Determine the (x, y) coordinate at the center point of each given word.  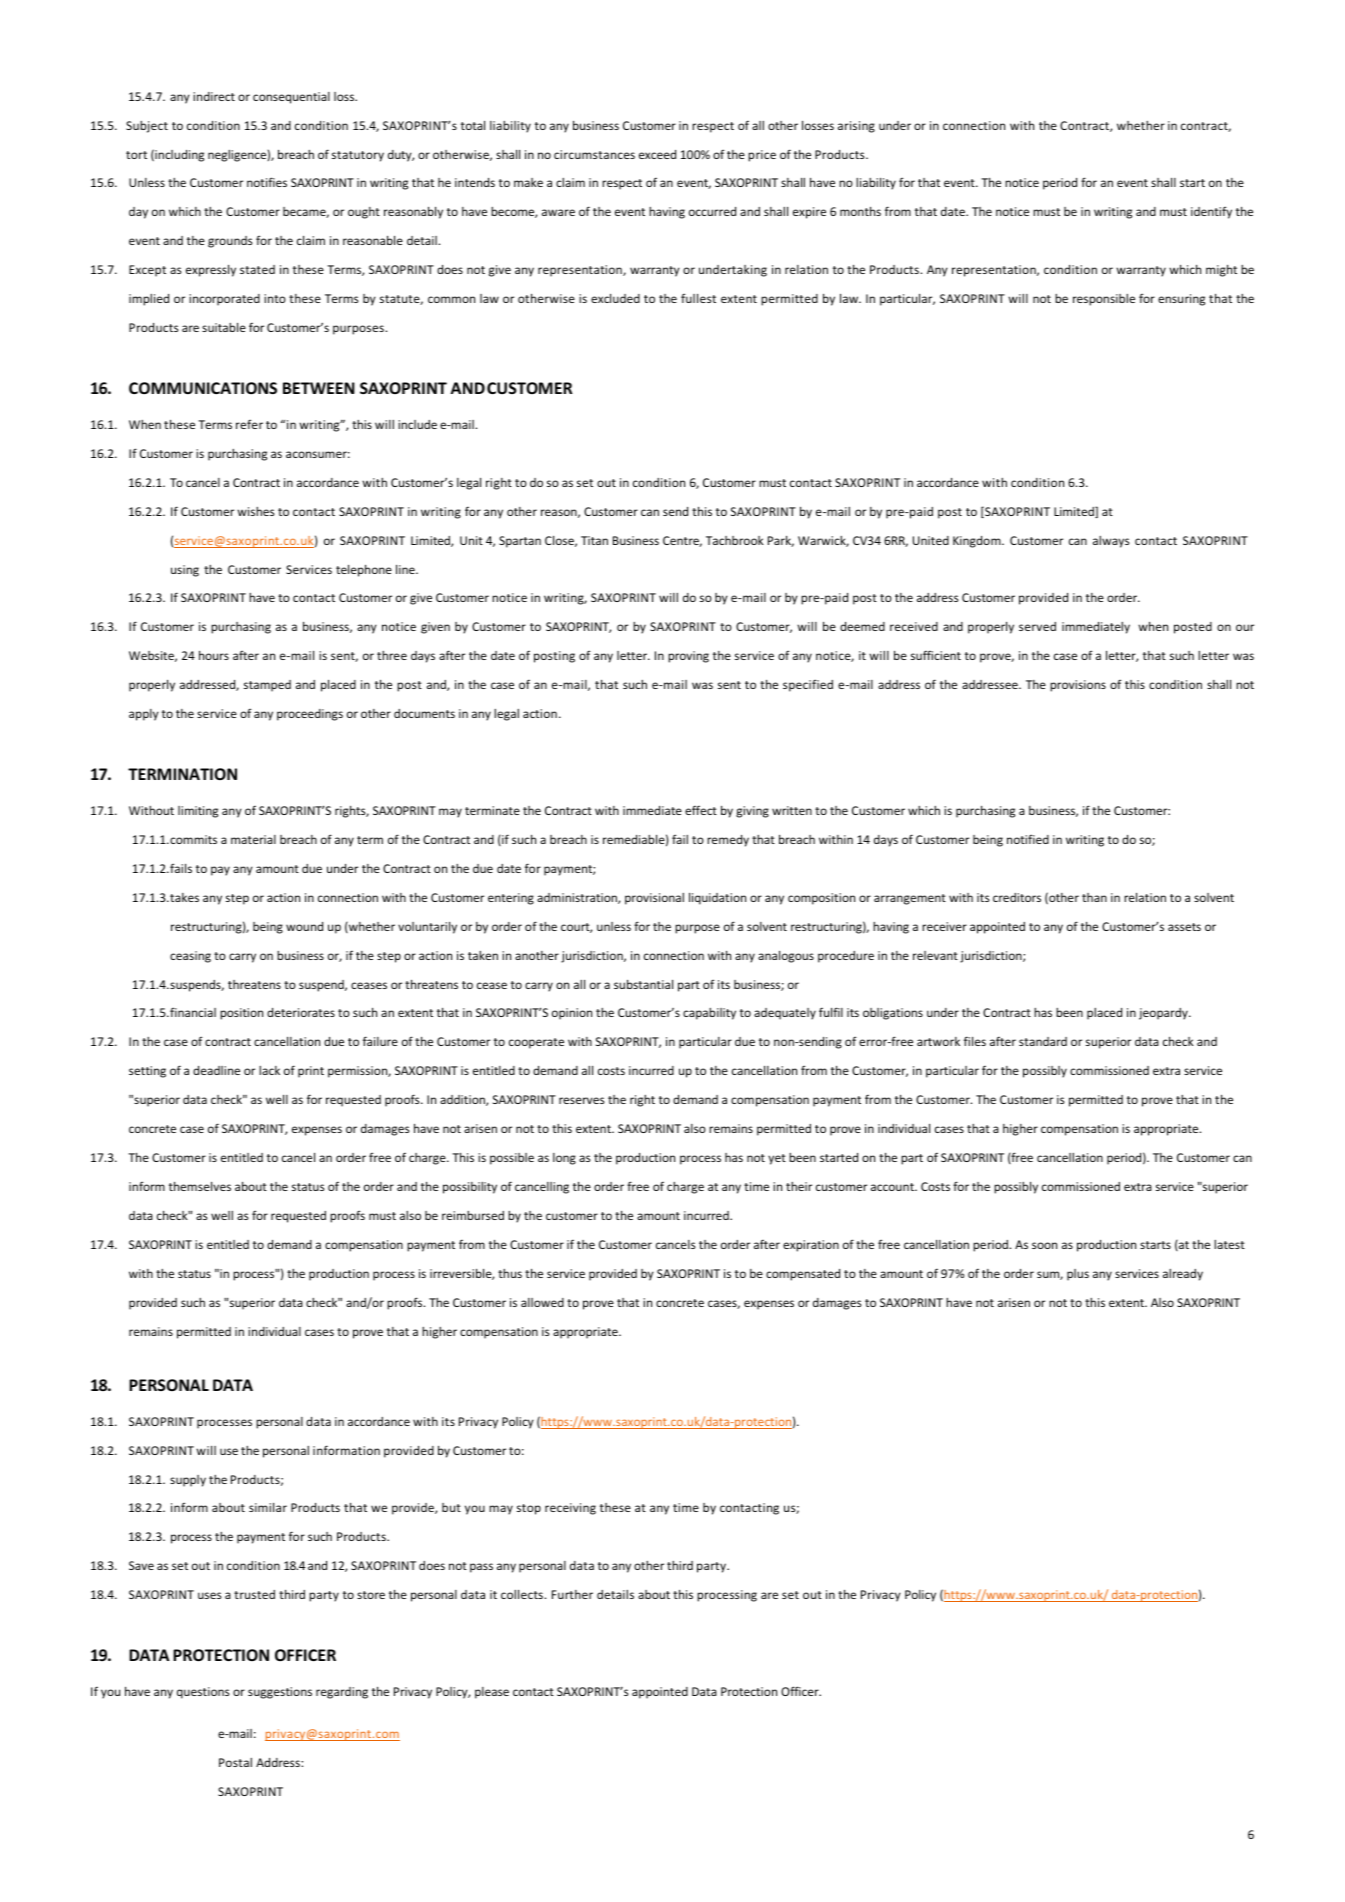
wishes (255, 511)
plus (1078, 1275)
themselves (200, 1186)
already (1183, 1275)
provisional (654, 899)
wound (304, 926)
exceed (657, 154)
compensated (803, 1275)
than (1094, 897)
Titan (594, 540)
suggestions (280, 1693)
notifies (267, 182)
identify (1211, 212)
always (1111, 542)
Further (572, 1594)
